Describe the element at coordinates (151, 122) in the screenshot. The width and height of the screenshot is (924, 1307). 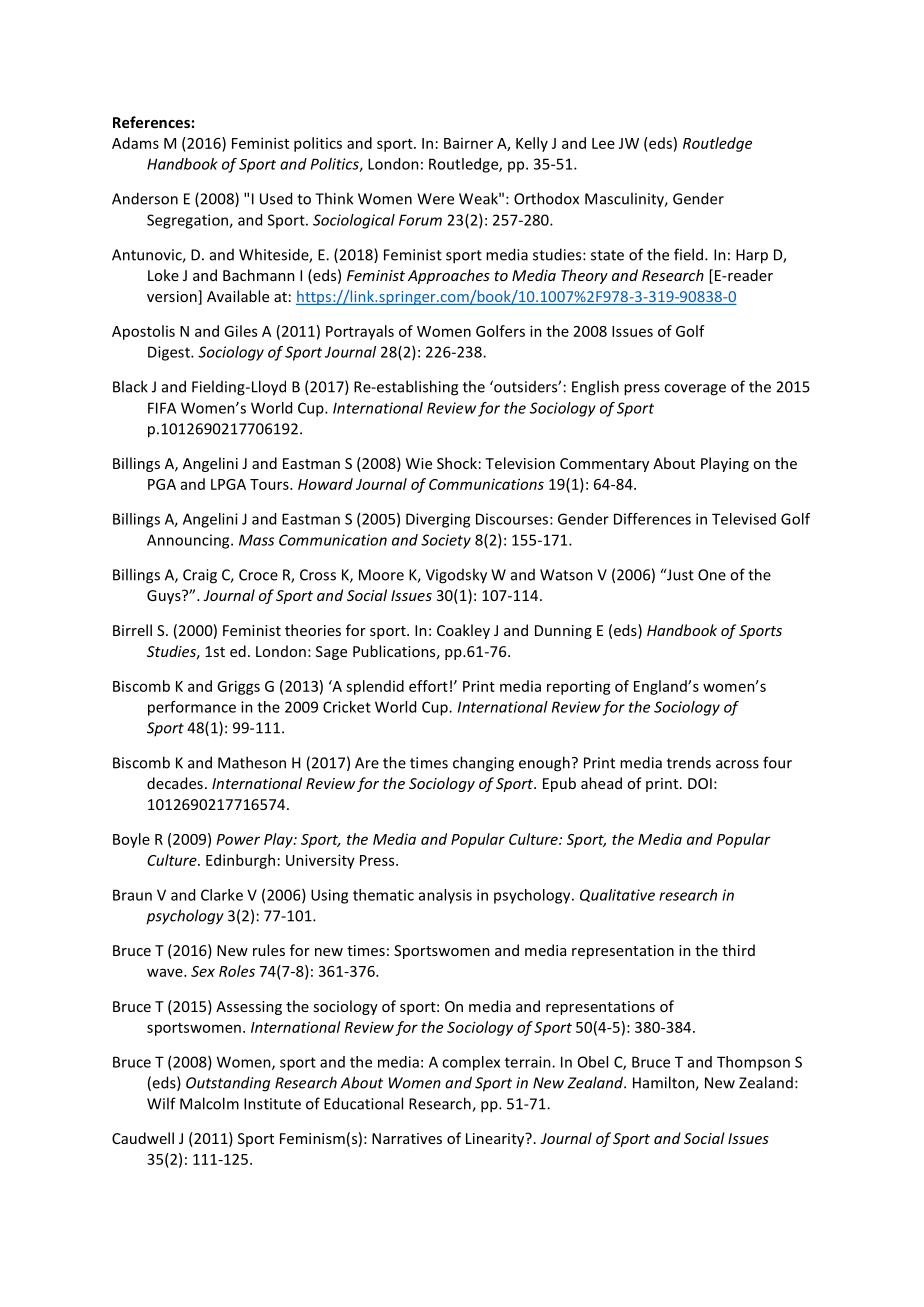
I see `References` at that location.
